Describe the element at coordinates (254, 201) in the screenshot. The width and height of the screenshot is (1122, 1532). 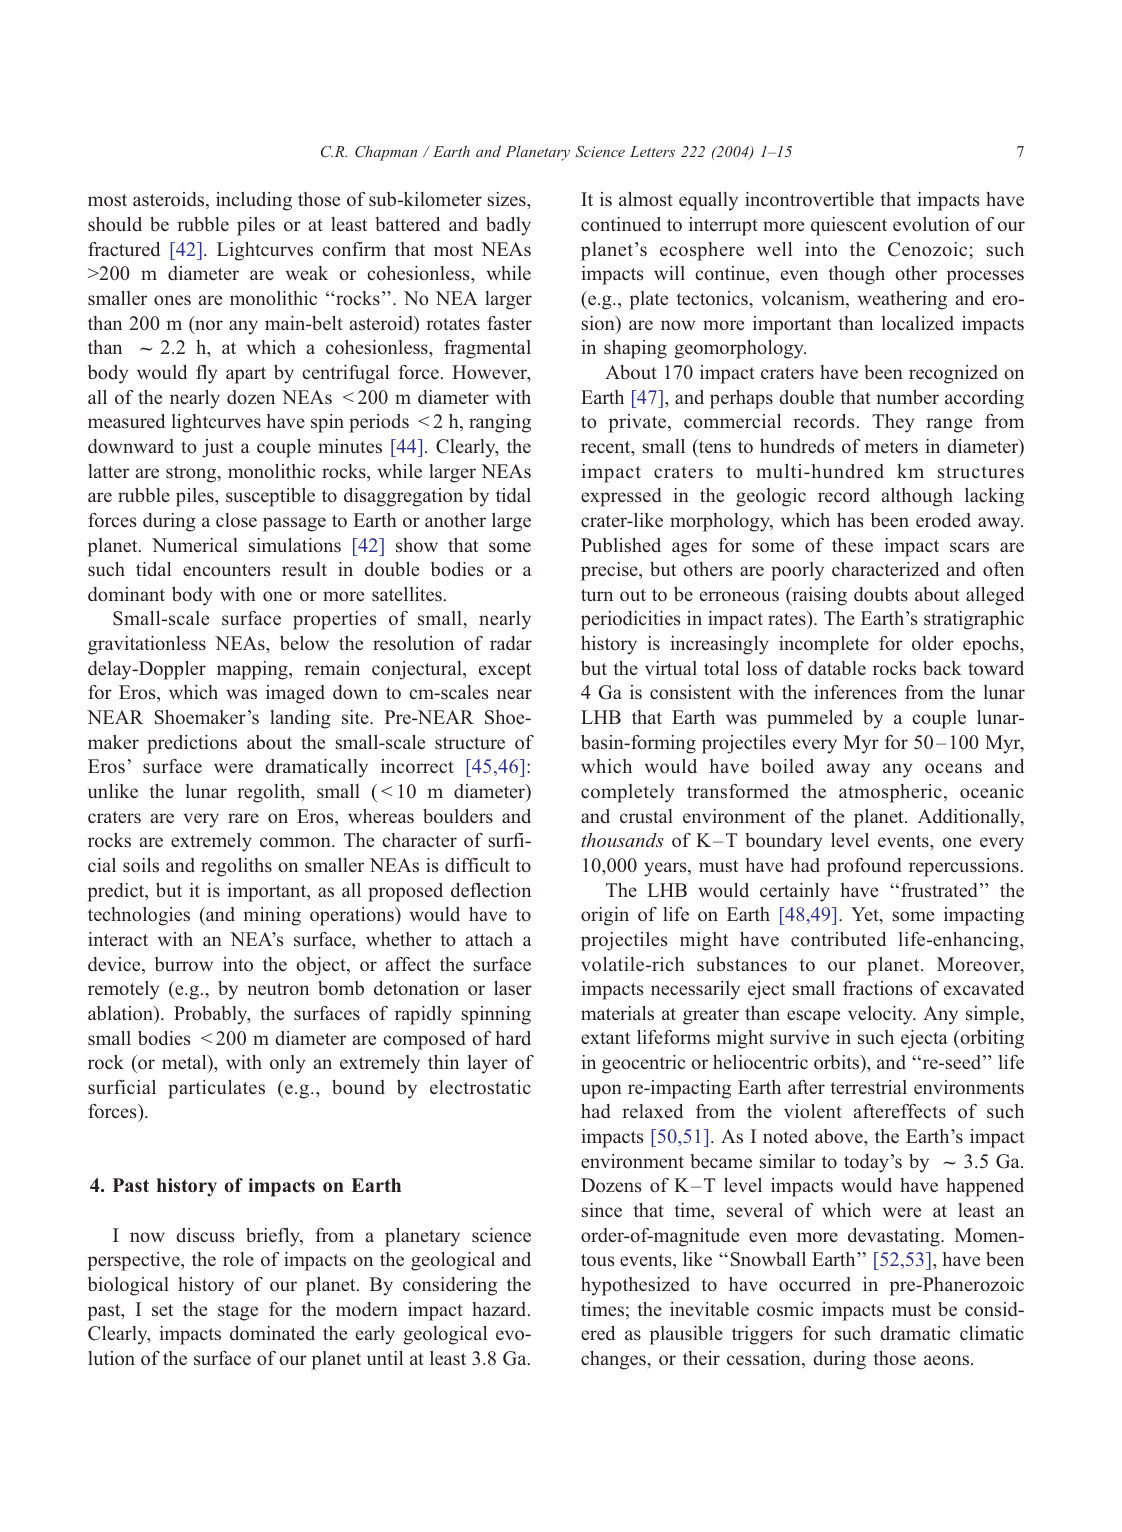
I see `including` at that location.
